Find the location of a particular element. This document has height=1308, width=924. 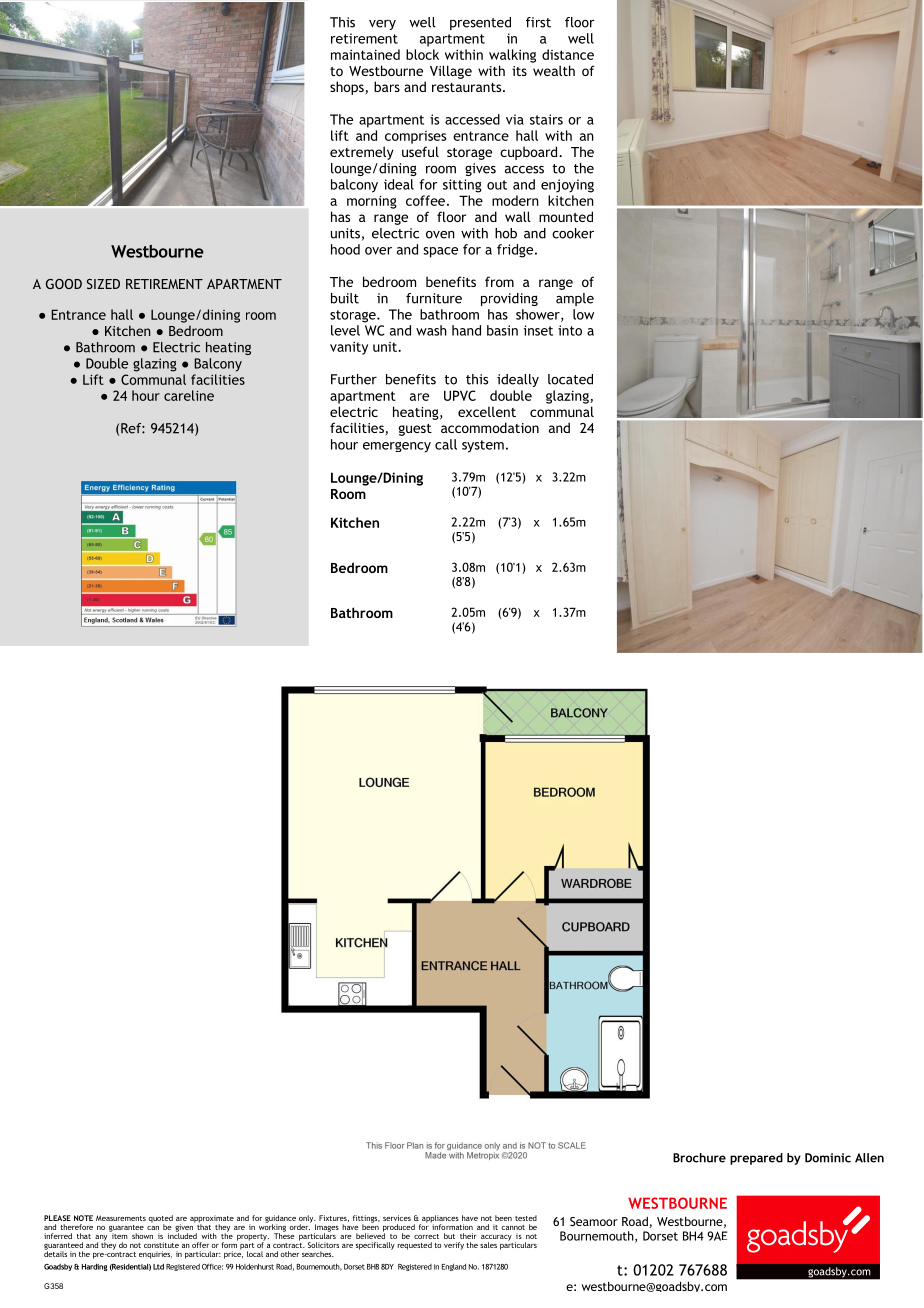

distance is located at coordinates (568, 54).
